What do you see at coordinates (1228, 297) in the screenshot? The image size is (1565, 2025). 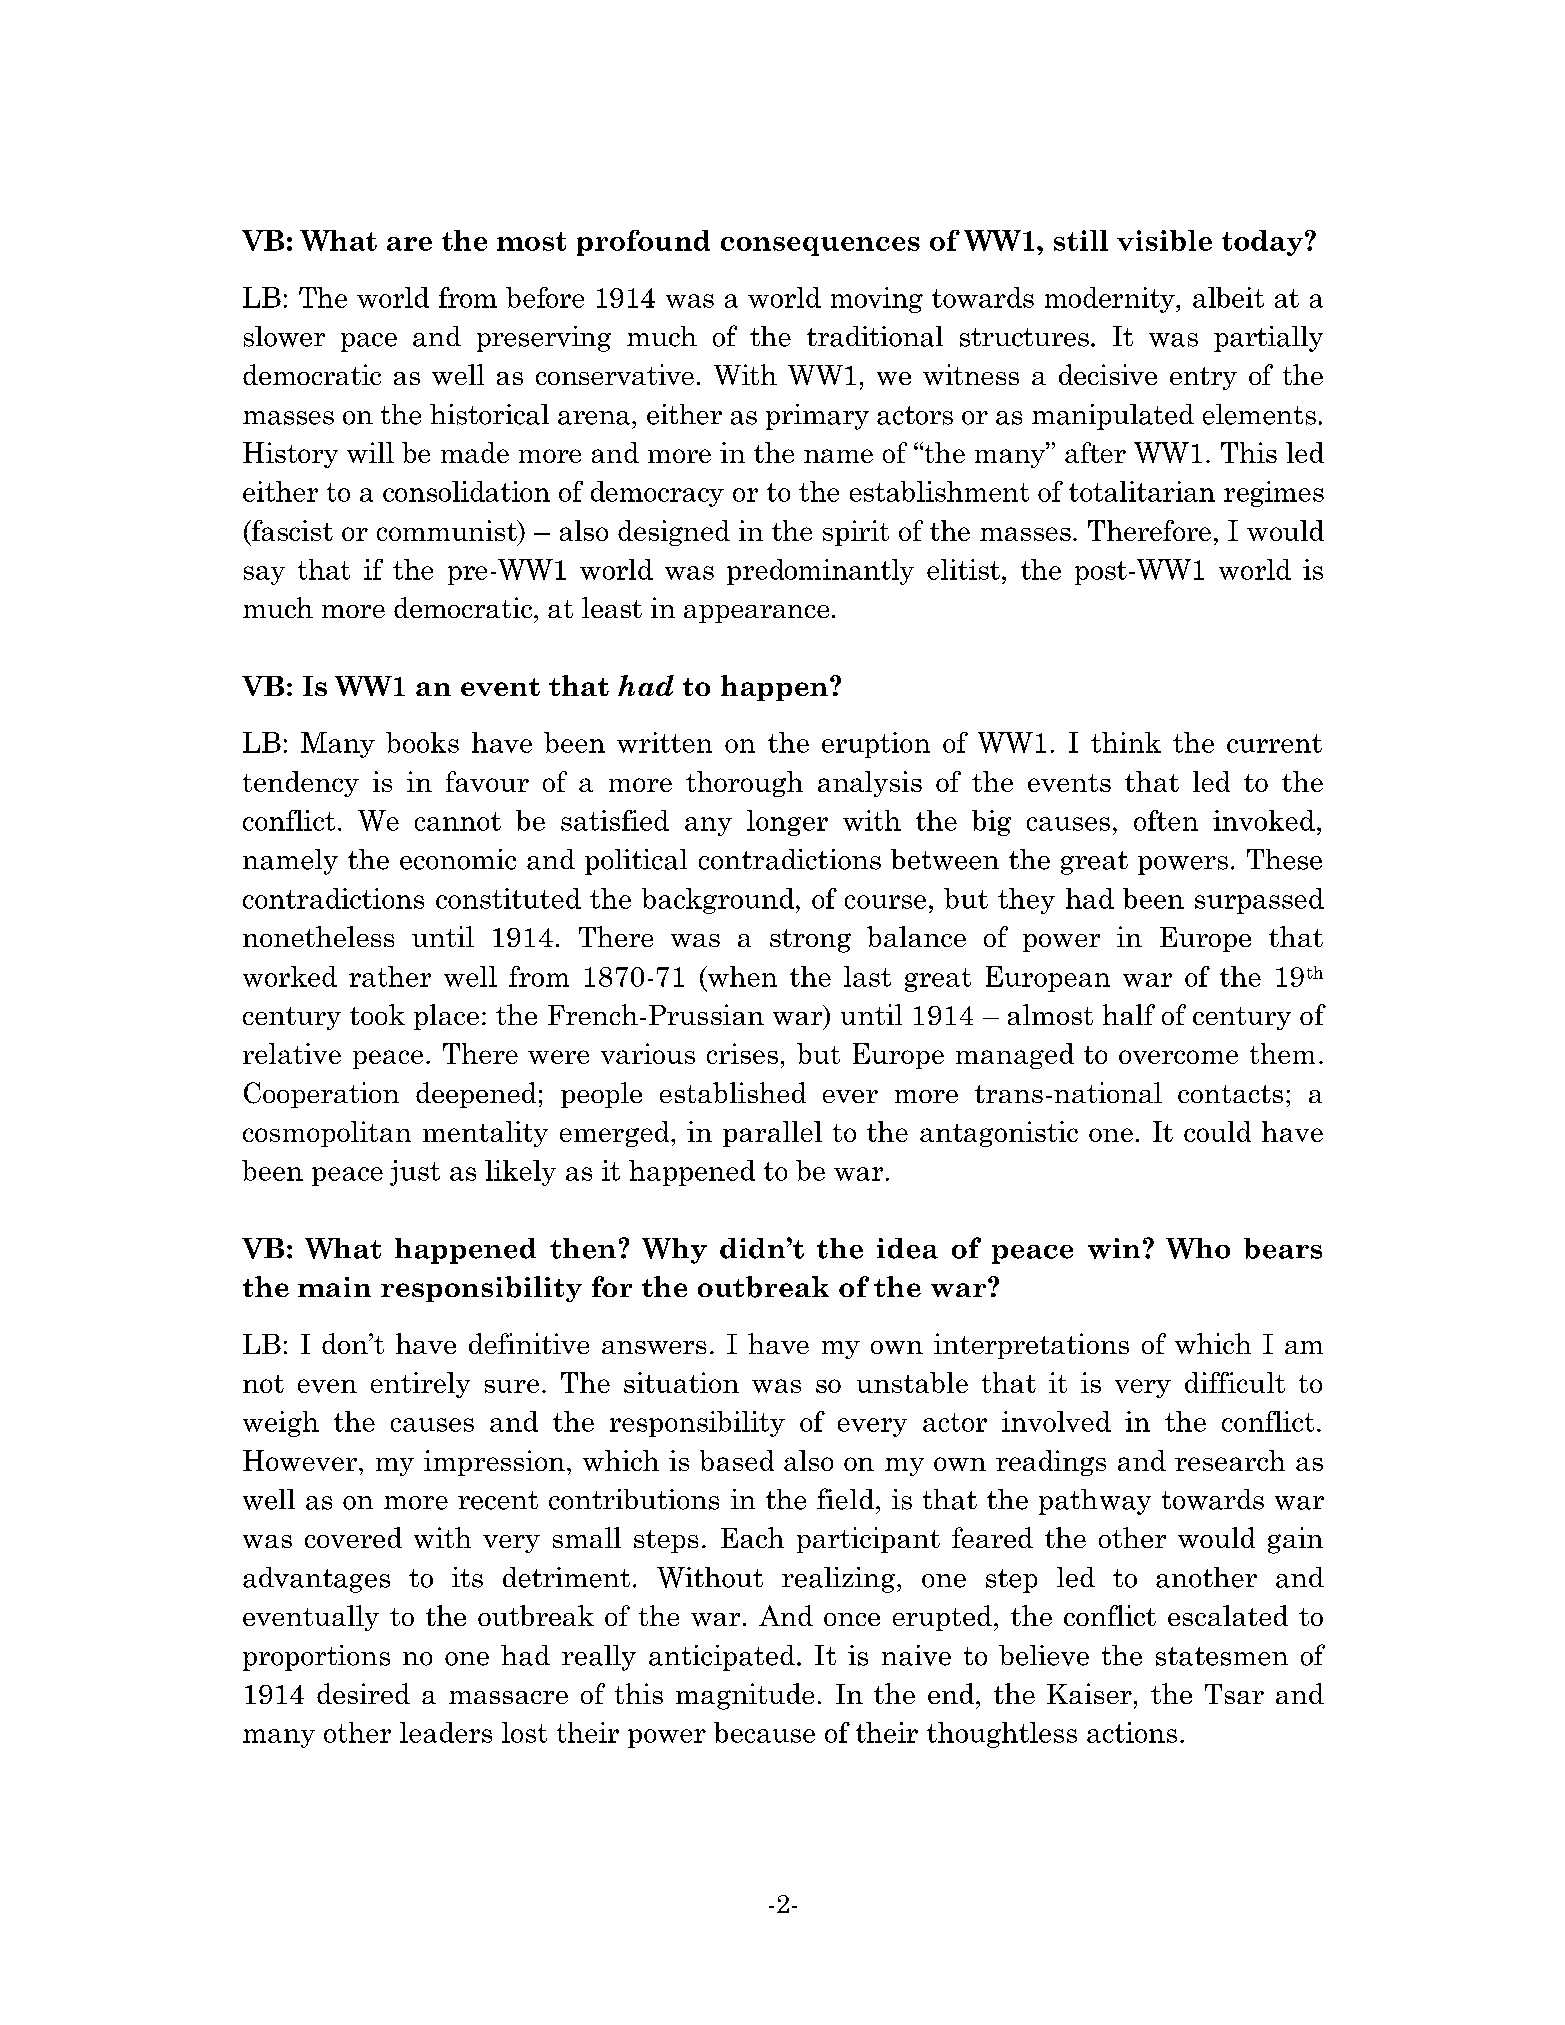 I see `albeit` at bounding box center [1228, 297].
